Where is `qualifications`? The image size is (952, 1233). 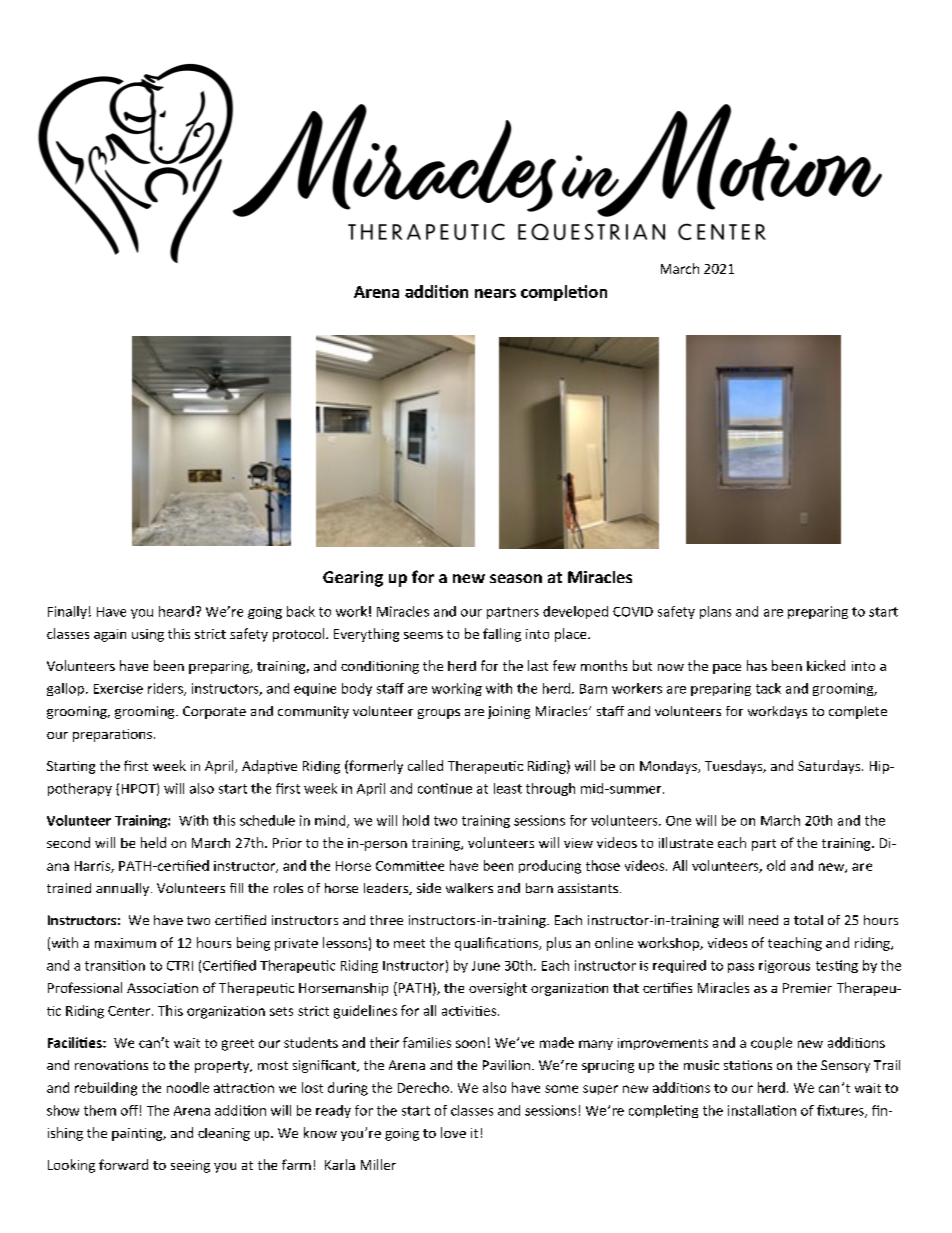 qualifications is located at coordinates (497, 944).
